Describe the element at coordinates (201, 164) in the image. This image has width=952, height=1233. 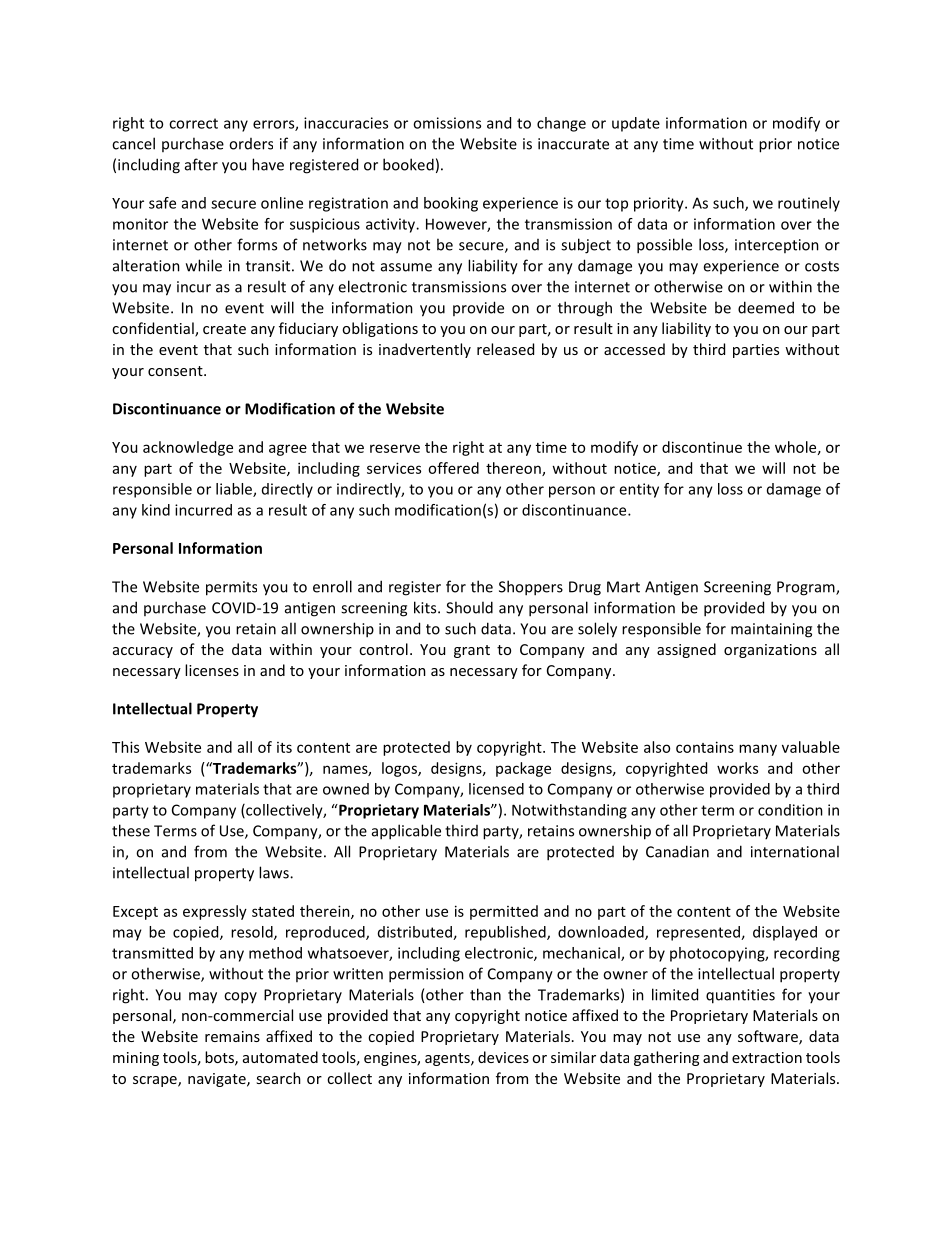
I see `after` at that location.
